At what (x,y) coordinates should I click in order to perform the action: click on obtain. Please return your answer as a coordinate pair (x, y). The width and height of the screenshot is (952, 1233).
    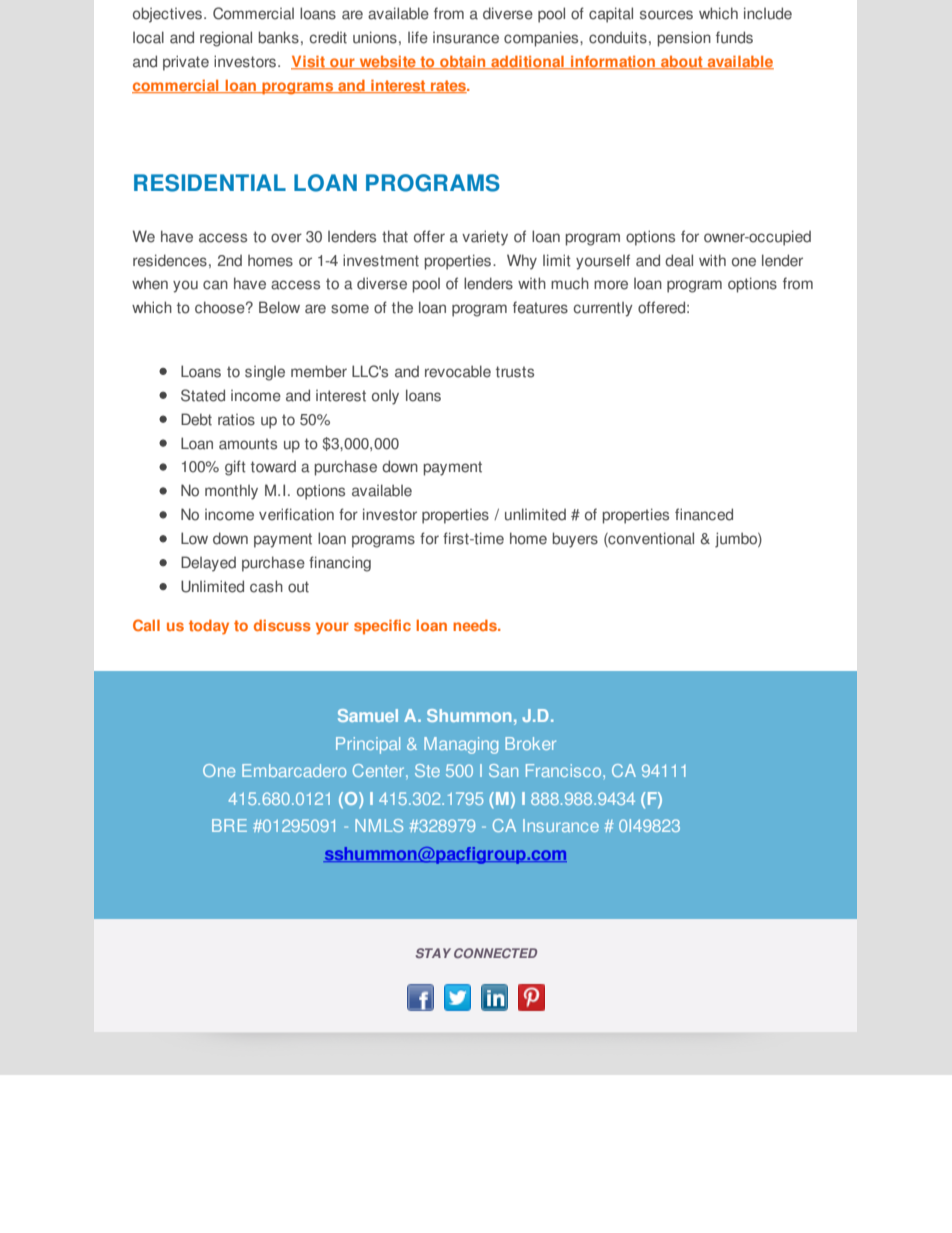
    Looking at the image, I should click on (463, 62).
